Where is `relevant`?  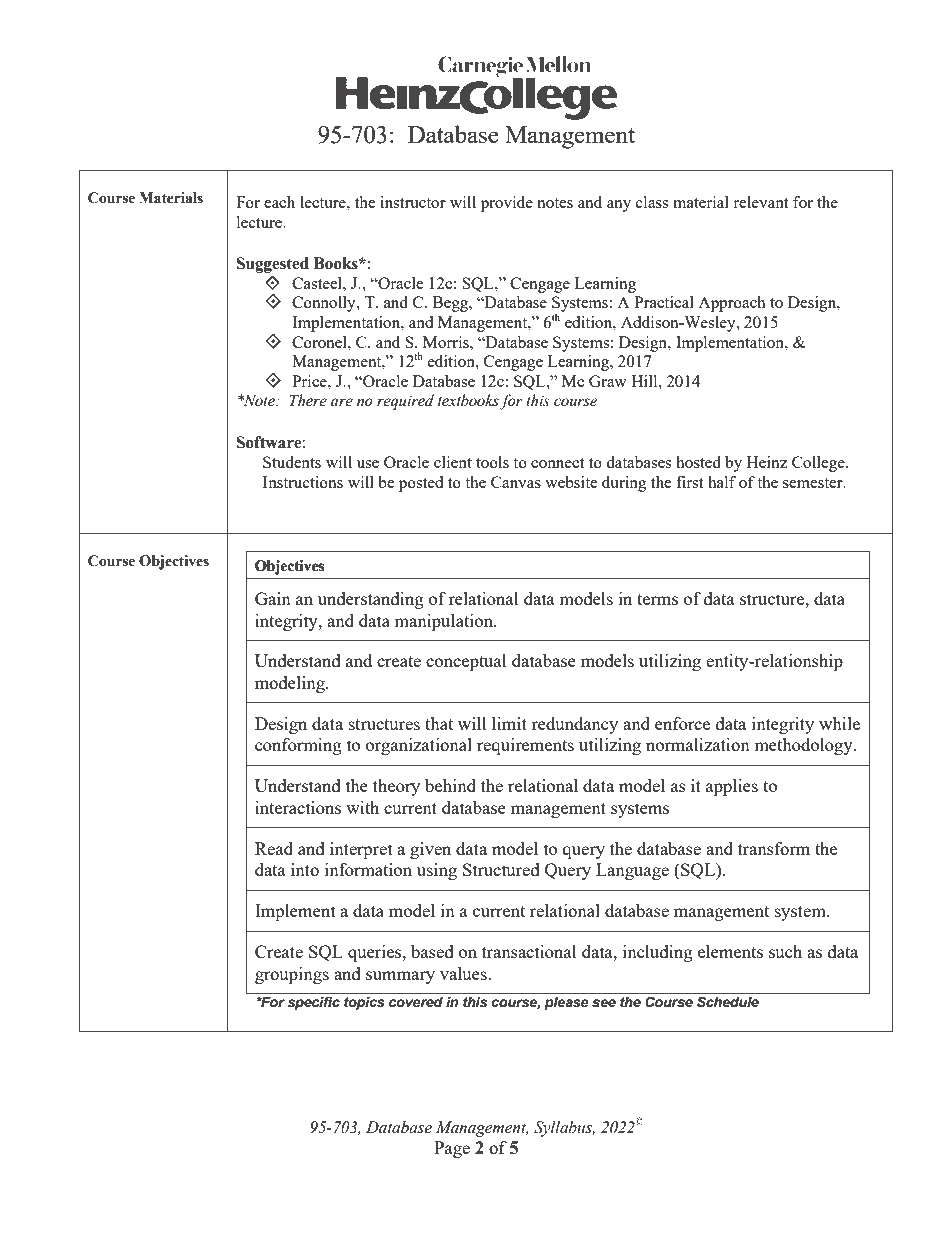 relevant is located at coordinates (760, 202).
